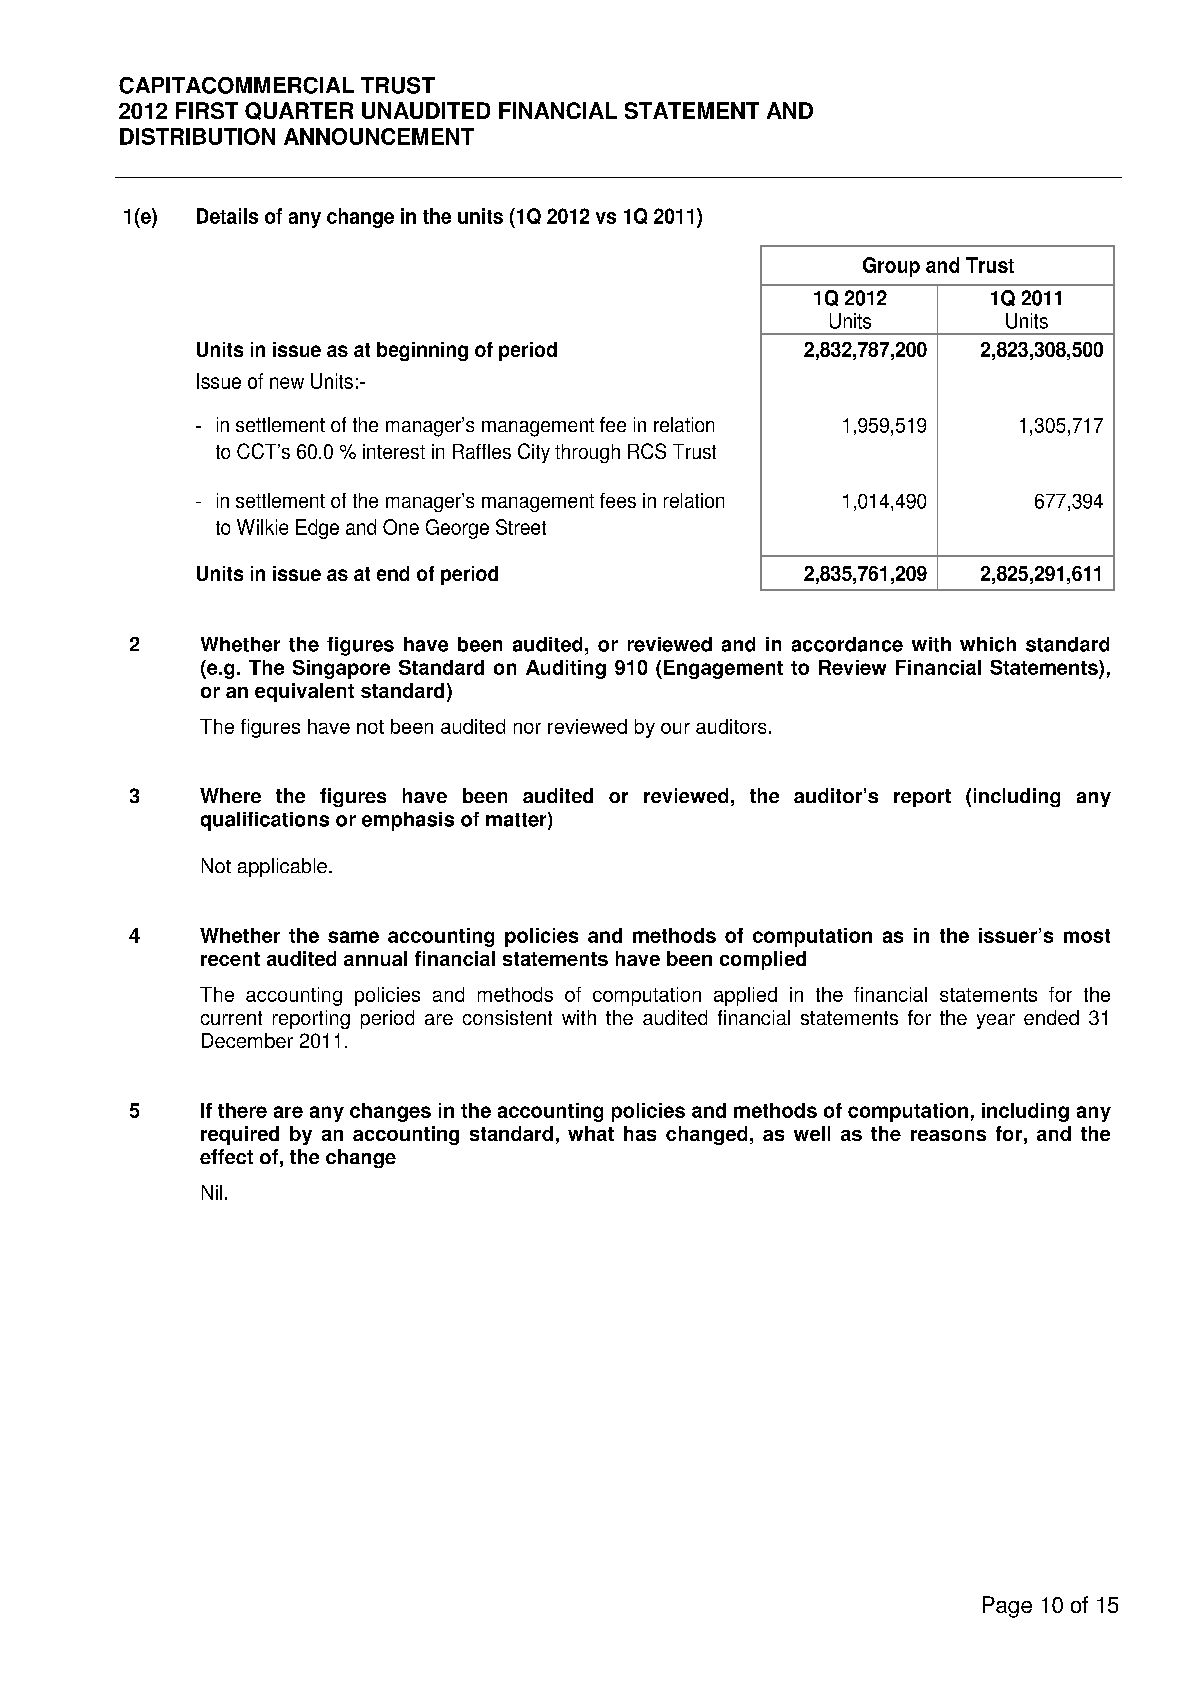 The width and height of the document is (1203, 1703). What do you see at coordinates (317, 529) in the document?
I see `Edge` at bounding box center [317, 529].
